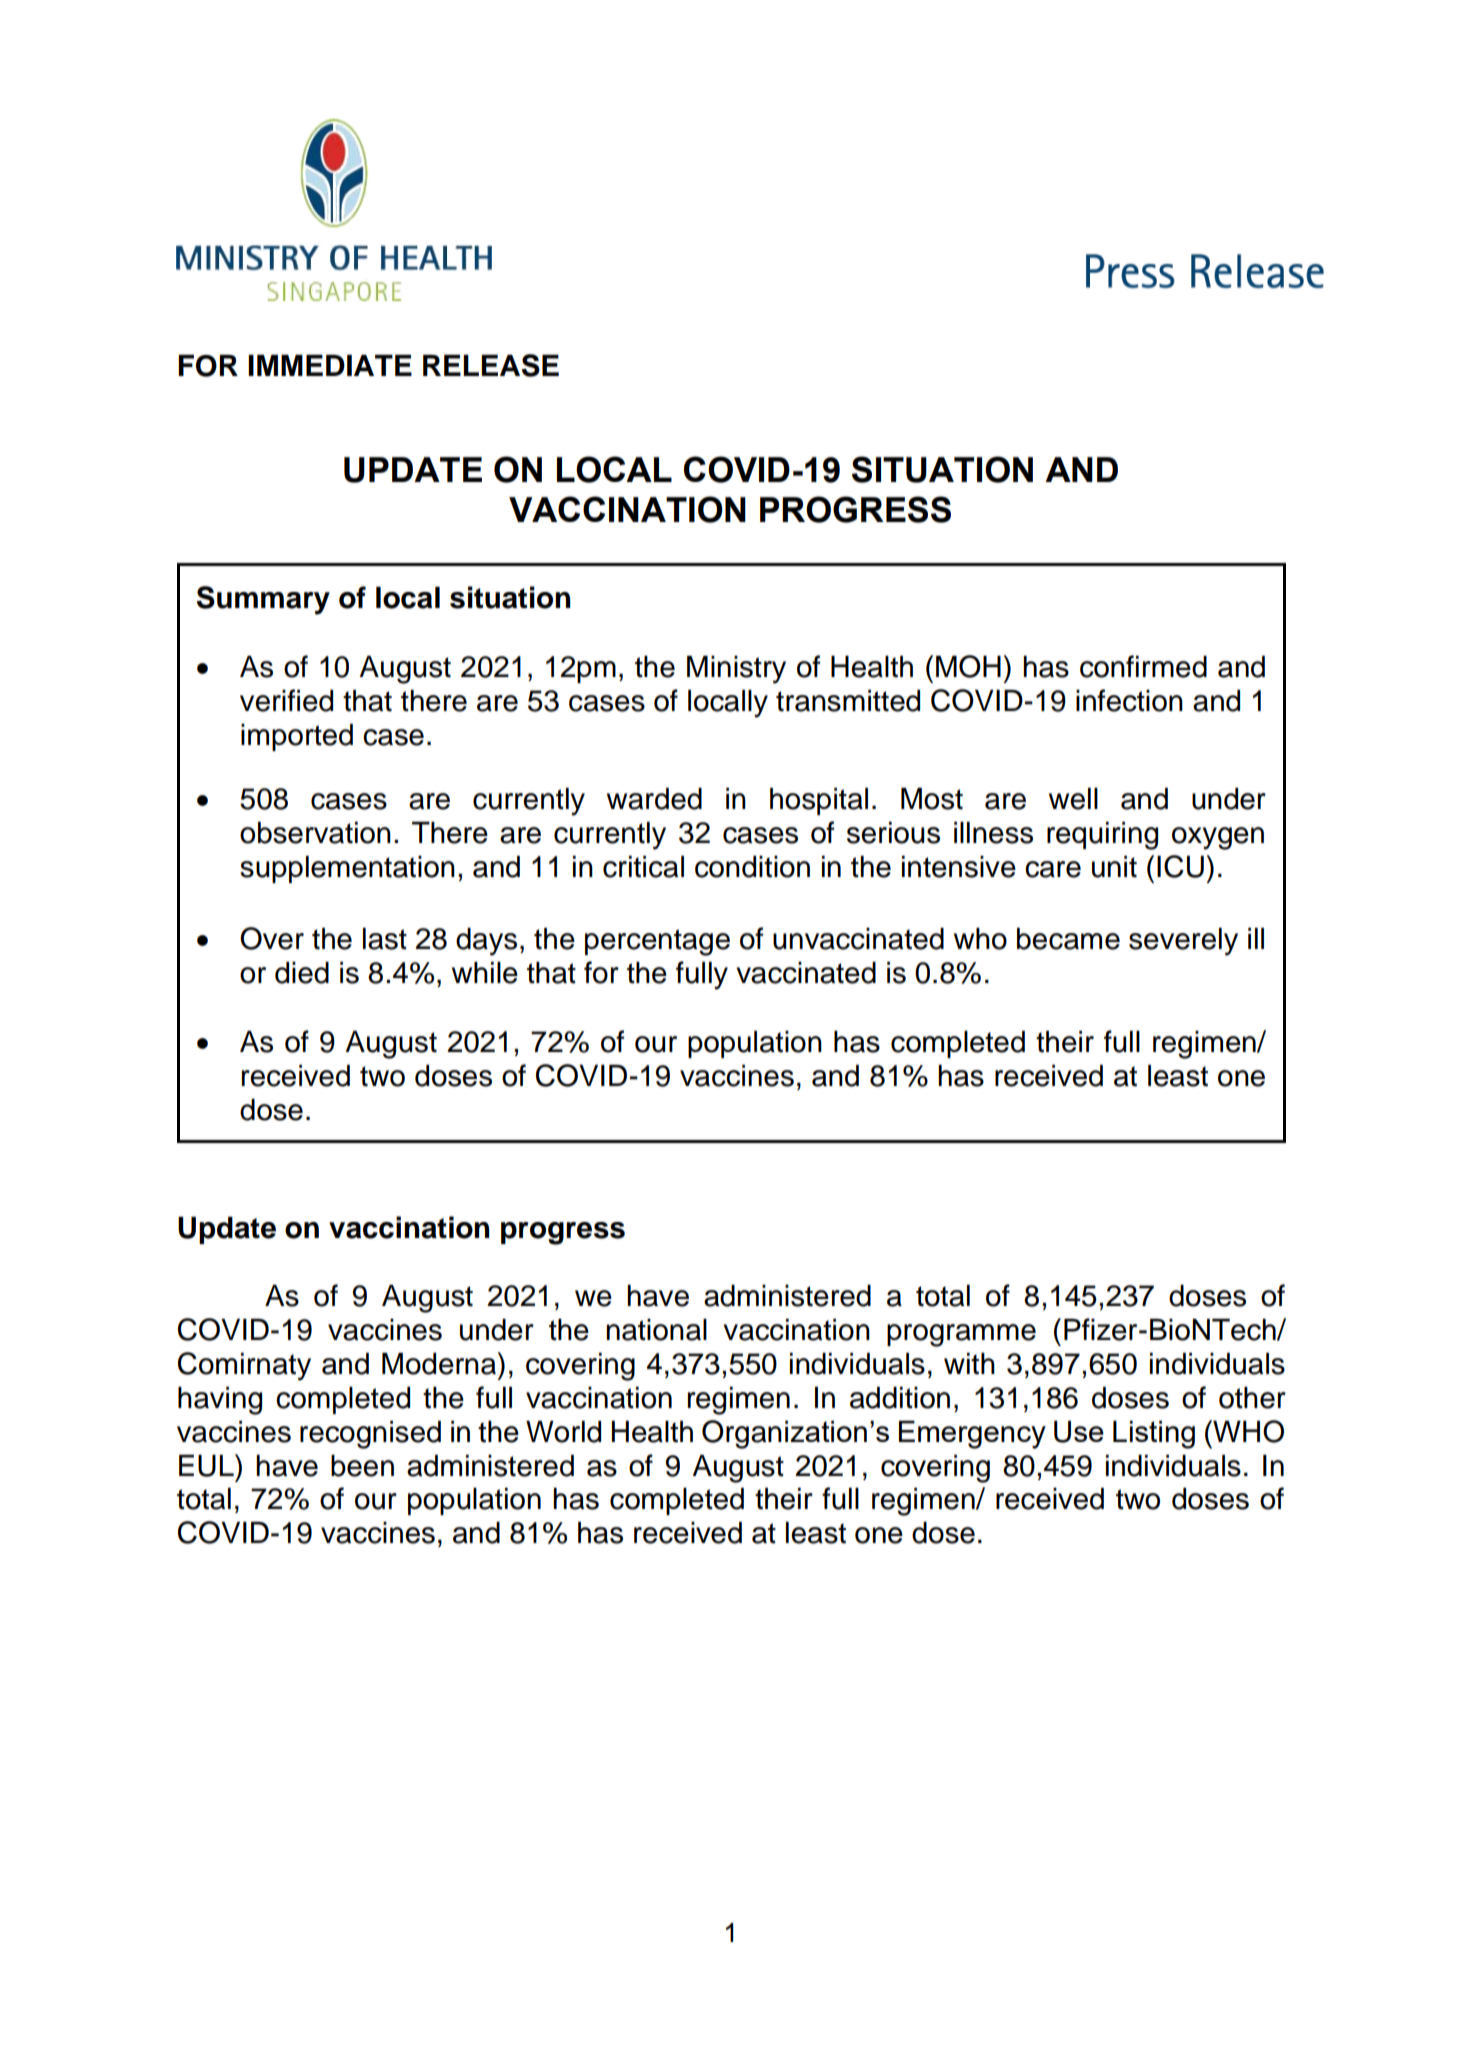 This document has height=2067, width=1462. What do you see at coordinates (1183, 942) in the document?
I see `severely` at bounding box center [1183, 942].
